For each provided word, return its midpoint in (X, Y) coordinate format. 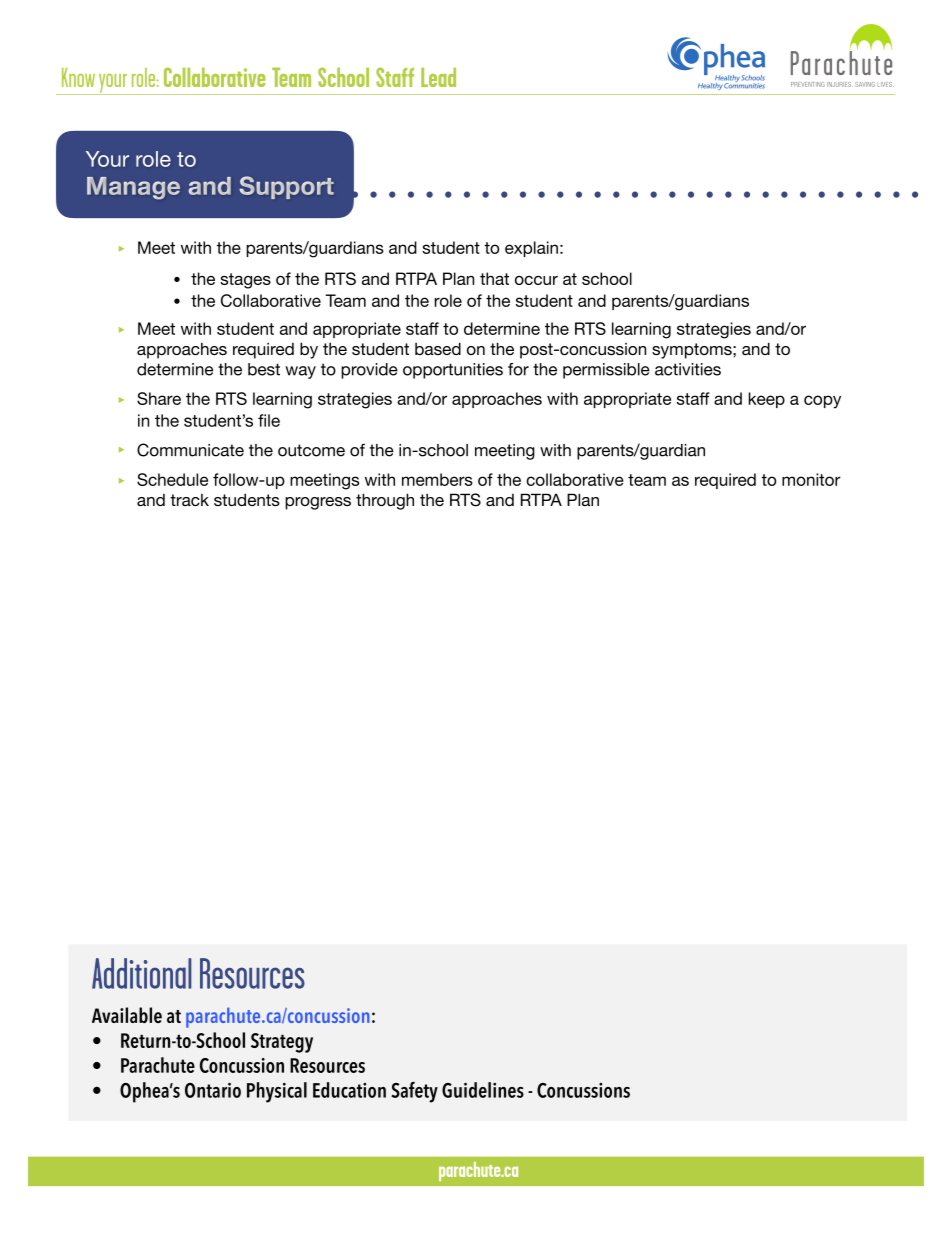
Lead (438, 77)
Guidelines (483, 1090)
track (189, 500)
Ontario (213, 1090)
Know (78, 77)
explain (531, 249)
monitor (811, 479)
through (385, 501)
